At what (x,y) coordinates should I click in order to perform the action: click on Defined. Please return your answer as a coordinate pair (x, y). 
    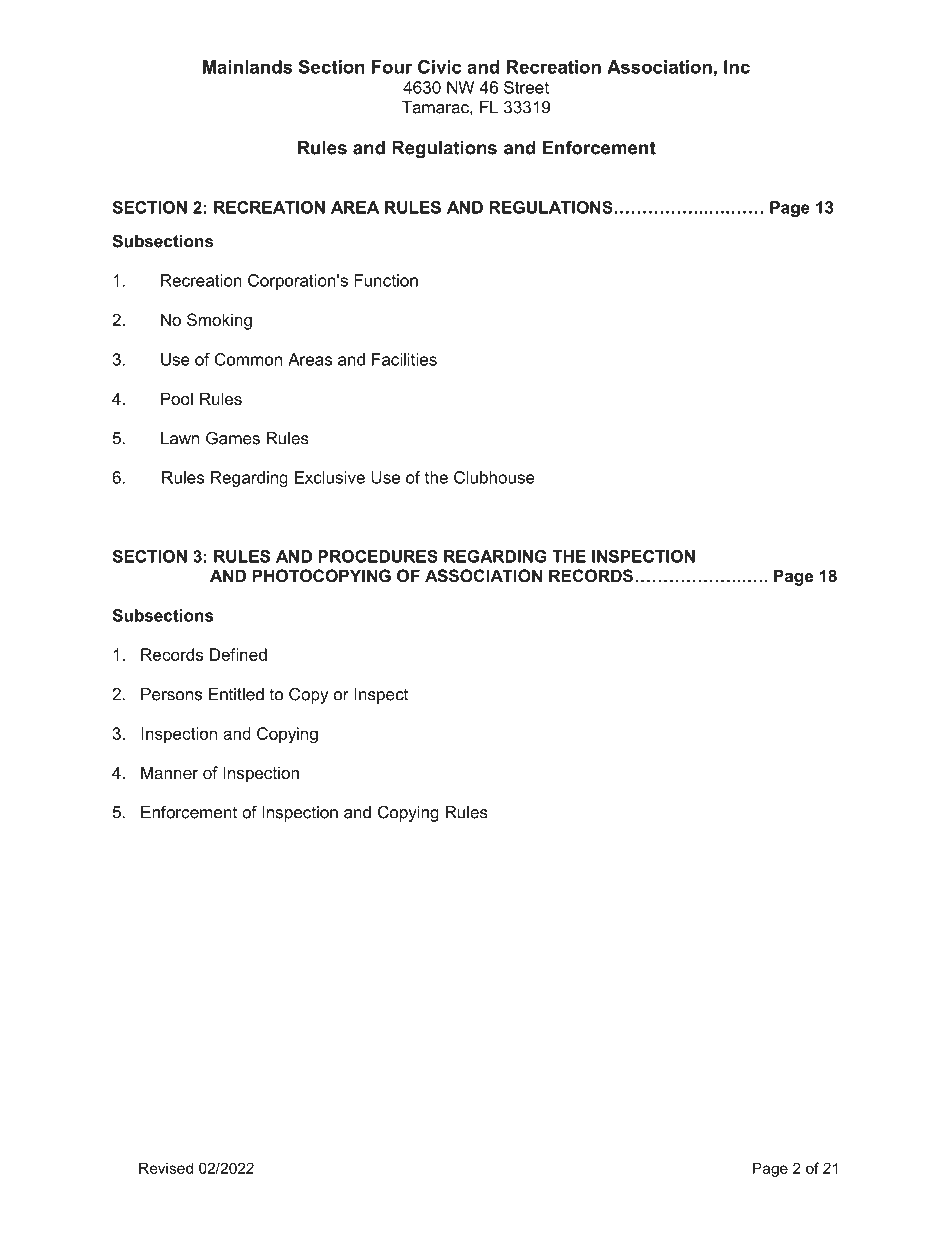
    Looking at the image, I should click on (238, 654).
